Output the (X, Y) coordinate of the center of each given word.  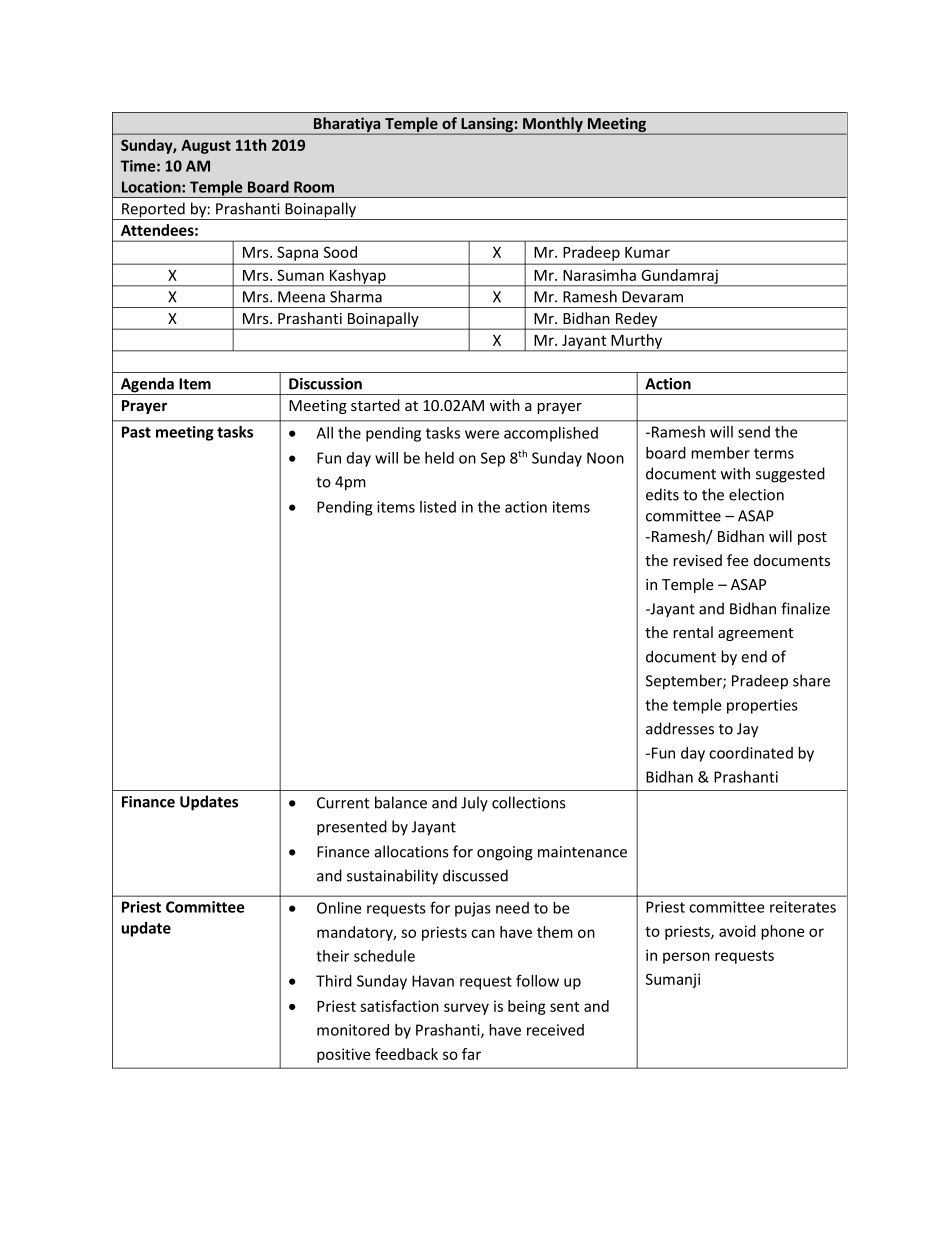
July (474, 804)
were (482, 434)
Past (136, 432)
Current (343, 803)
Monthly (553, 126)
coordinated (751, 753)
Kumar (647, 252)
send (754, 432)
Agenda (147, 386)
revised (697, 560)
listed (438, 507)
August (206, 147)
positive (343, 1055)
